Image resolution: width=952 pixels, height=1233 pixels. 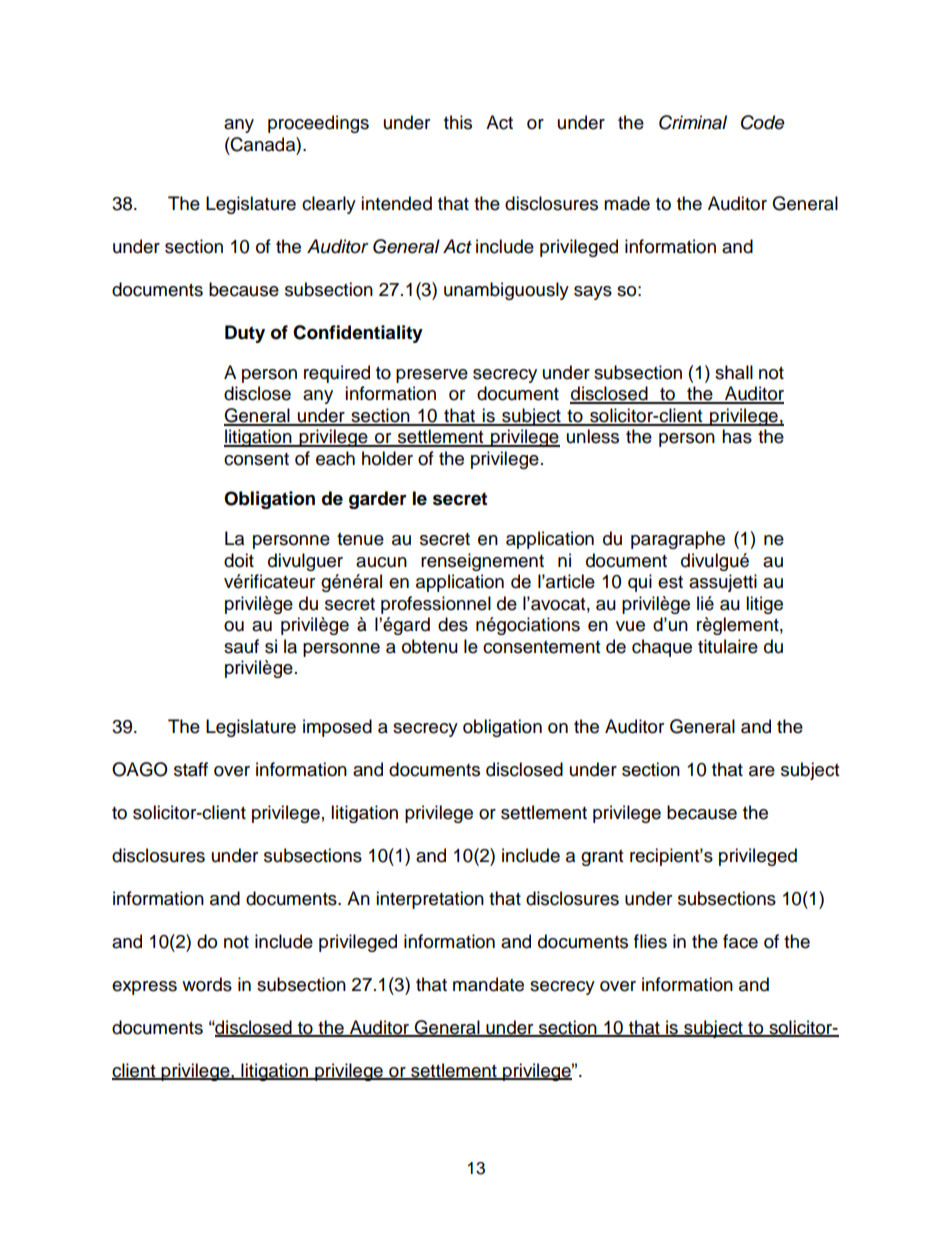 What do you see at coordinates (662, 648) in the page?
I see `chaque` at bounding box center [662, 648].
